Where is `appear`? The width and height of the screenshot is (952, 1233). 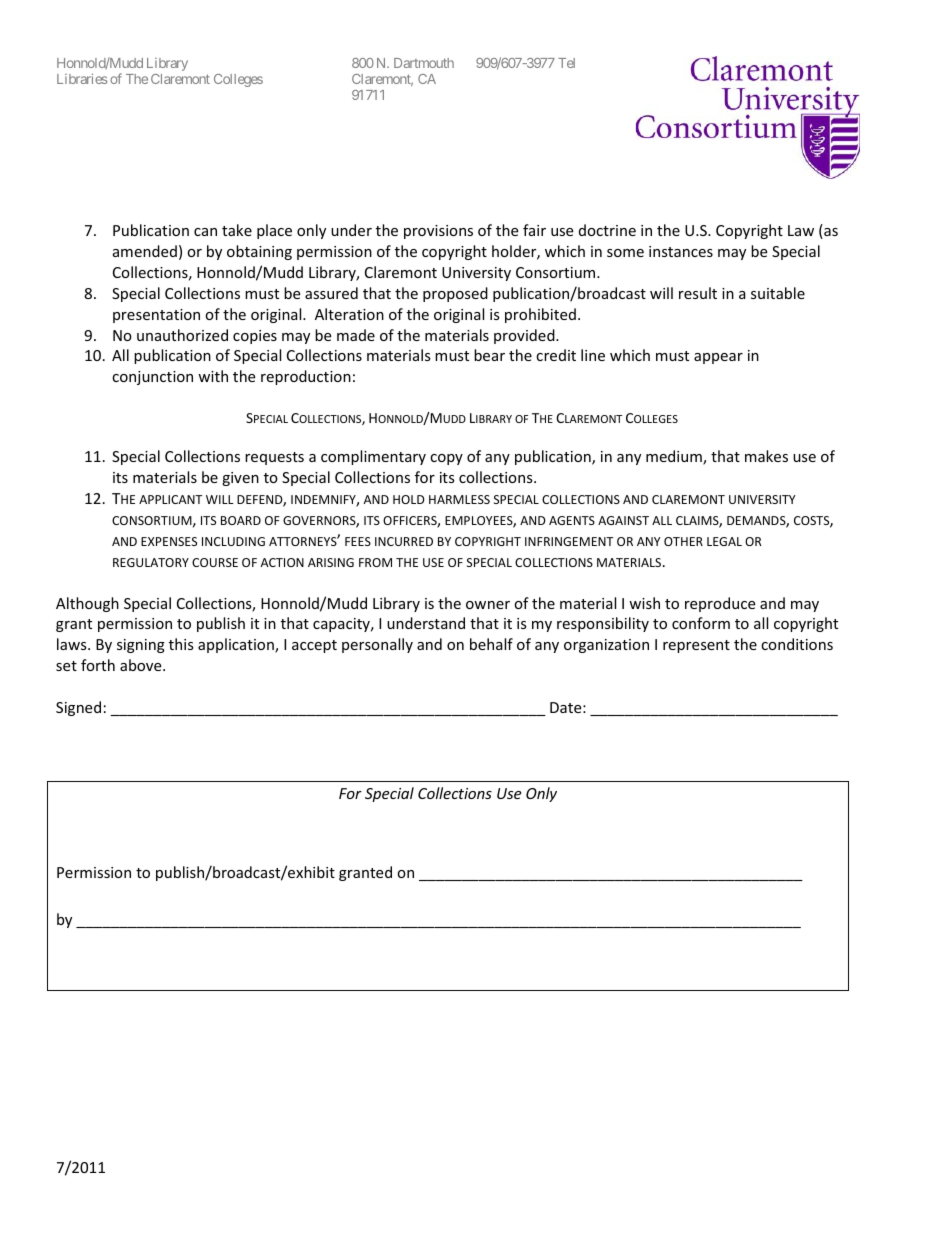 appear is located at coordinates (718, 358).
